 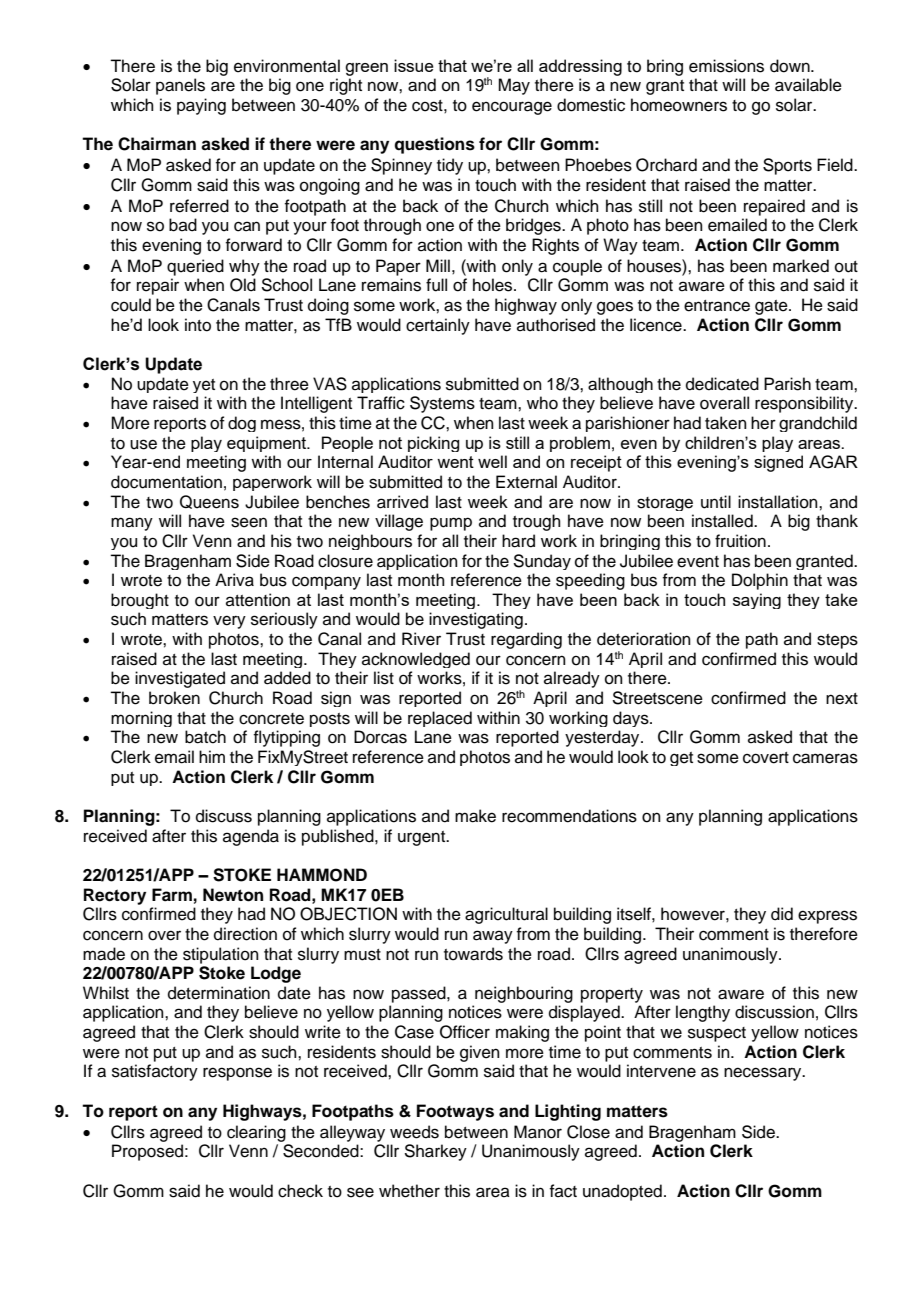 I want to click on paying, so click(x=201, y=106).
